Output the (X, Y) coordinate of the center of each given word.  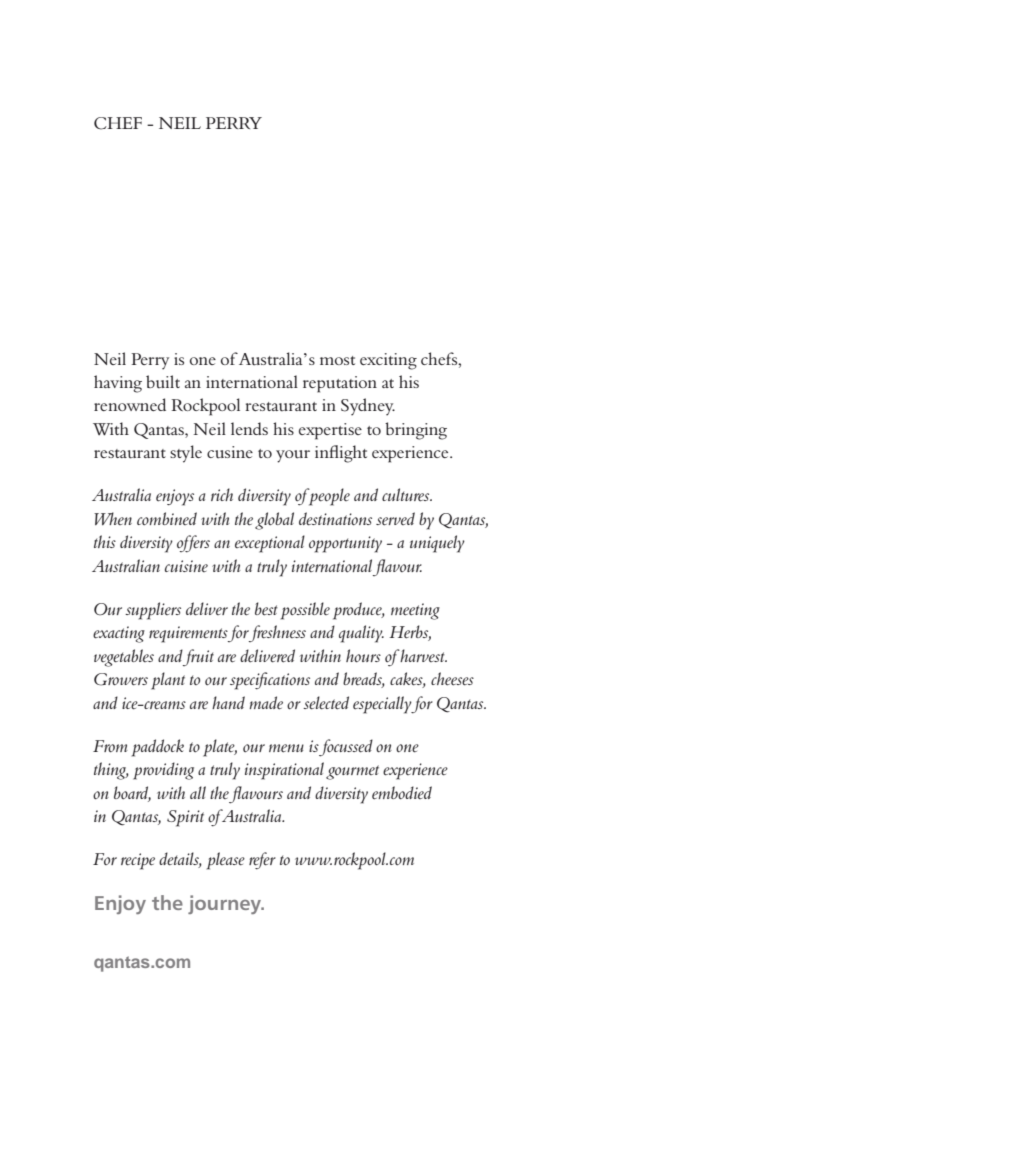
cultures (407, 495)
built (163, 382)
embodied (402, 793)
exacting (119, 634)
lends (249, 428)
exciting (388, 361)
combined (167, 518)
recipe (138, 861)
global (274, 521)
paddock (158, 748)
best (266, 609)
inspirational (284, 771)
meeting (415, 611)
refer (262, 861)
